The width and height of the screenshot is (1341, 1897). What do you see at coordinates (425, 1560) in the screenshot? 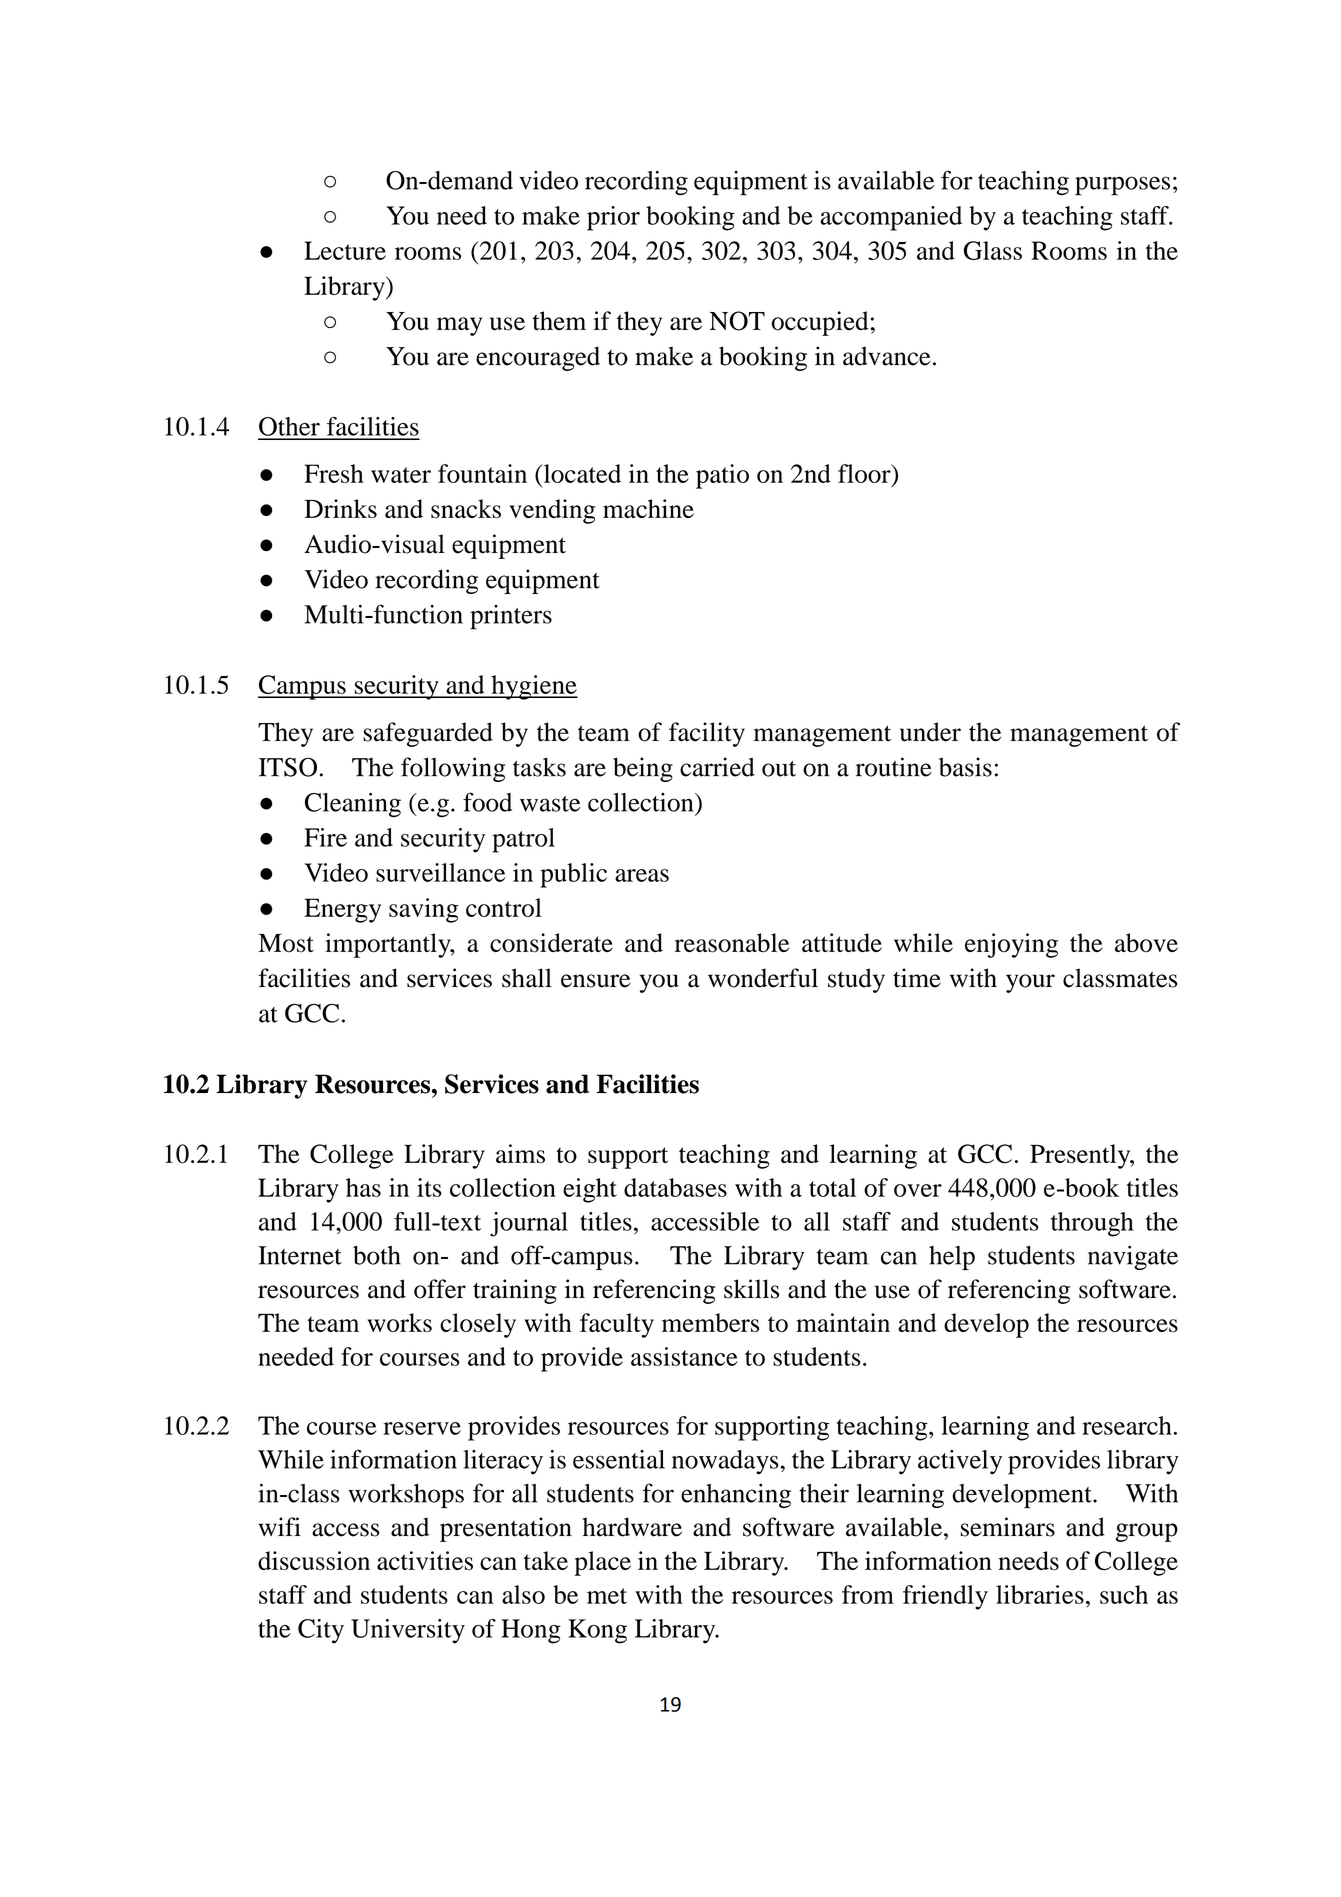
I see `activities` at bounding box center [425, 1560].
